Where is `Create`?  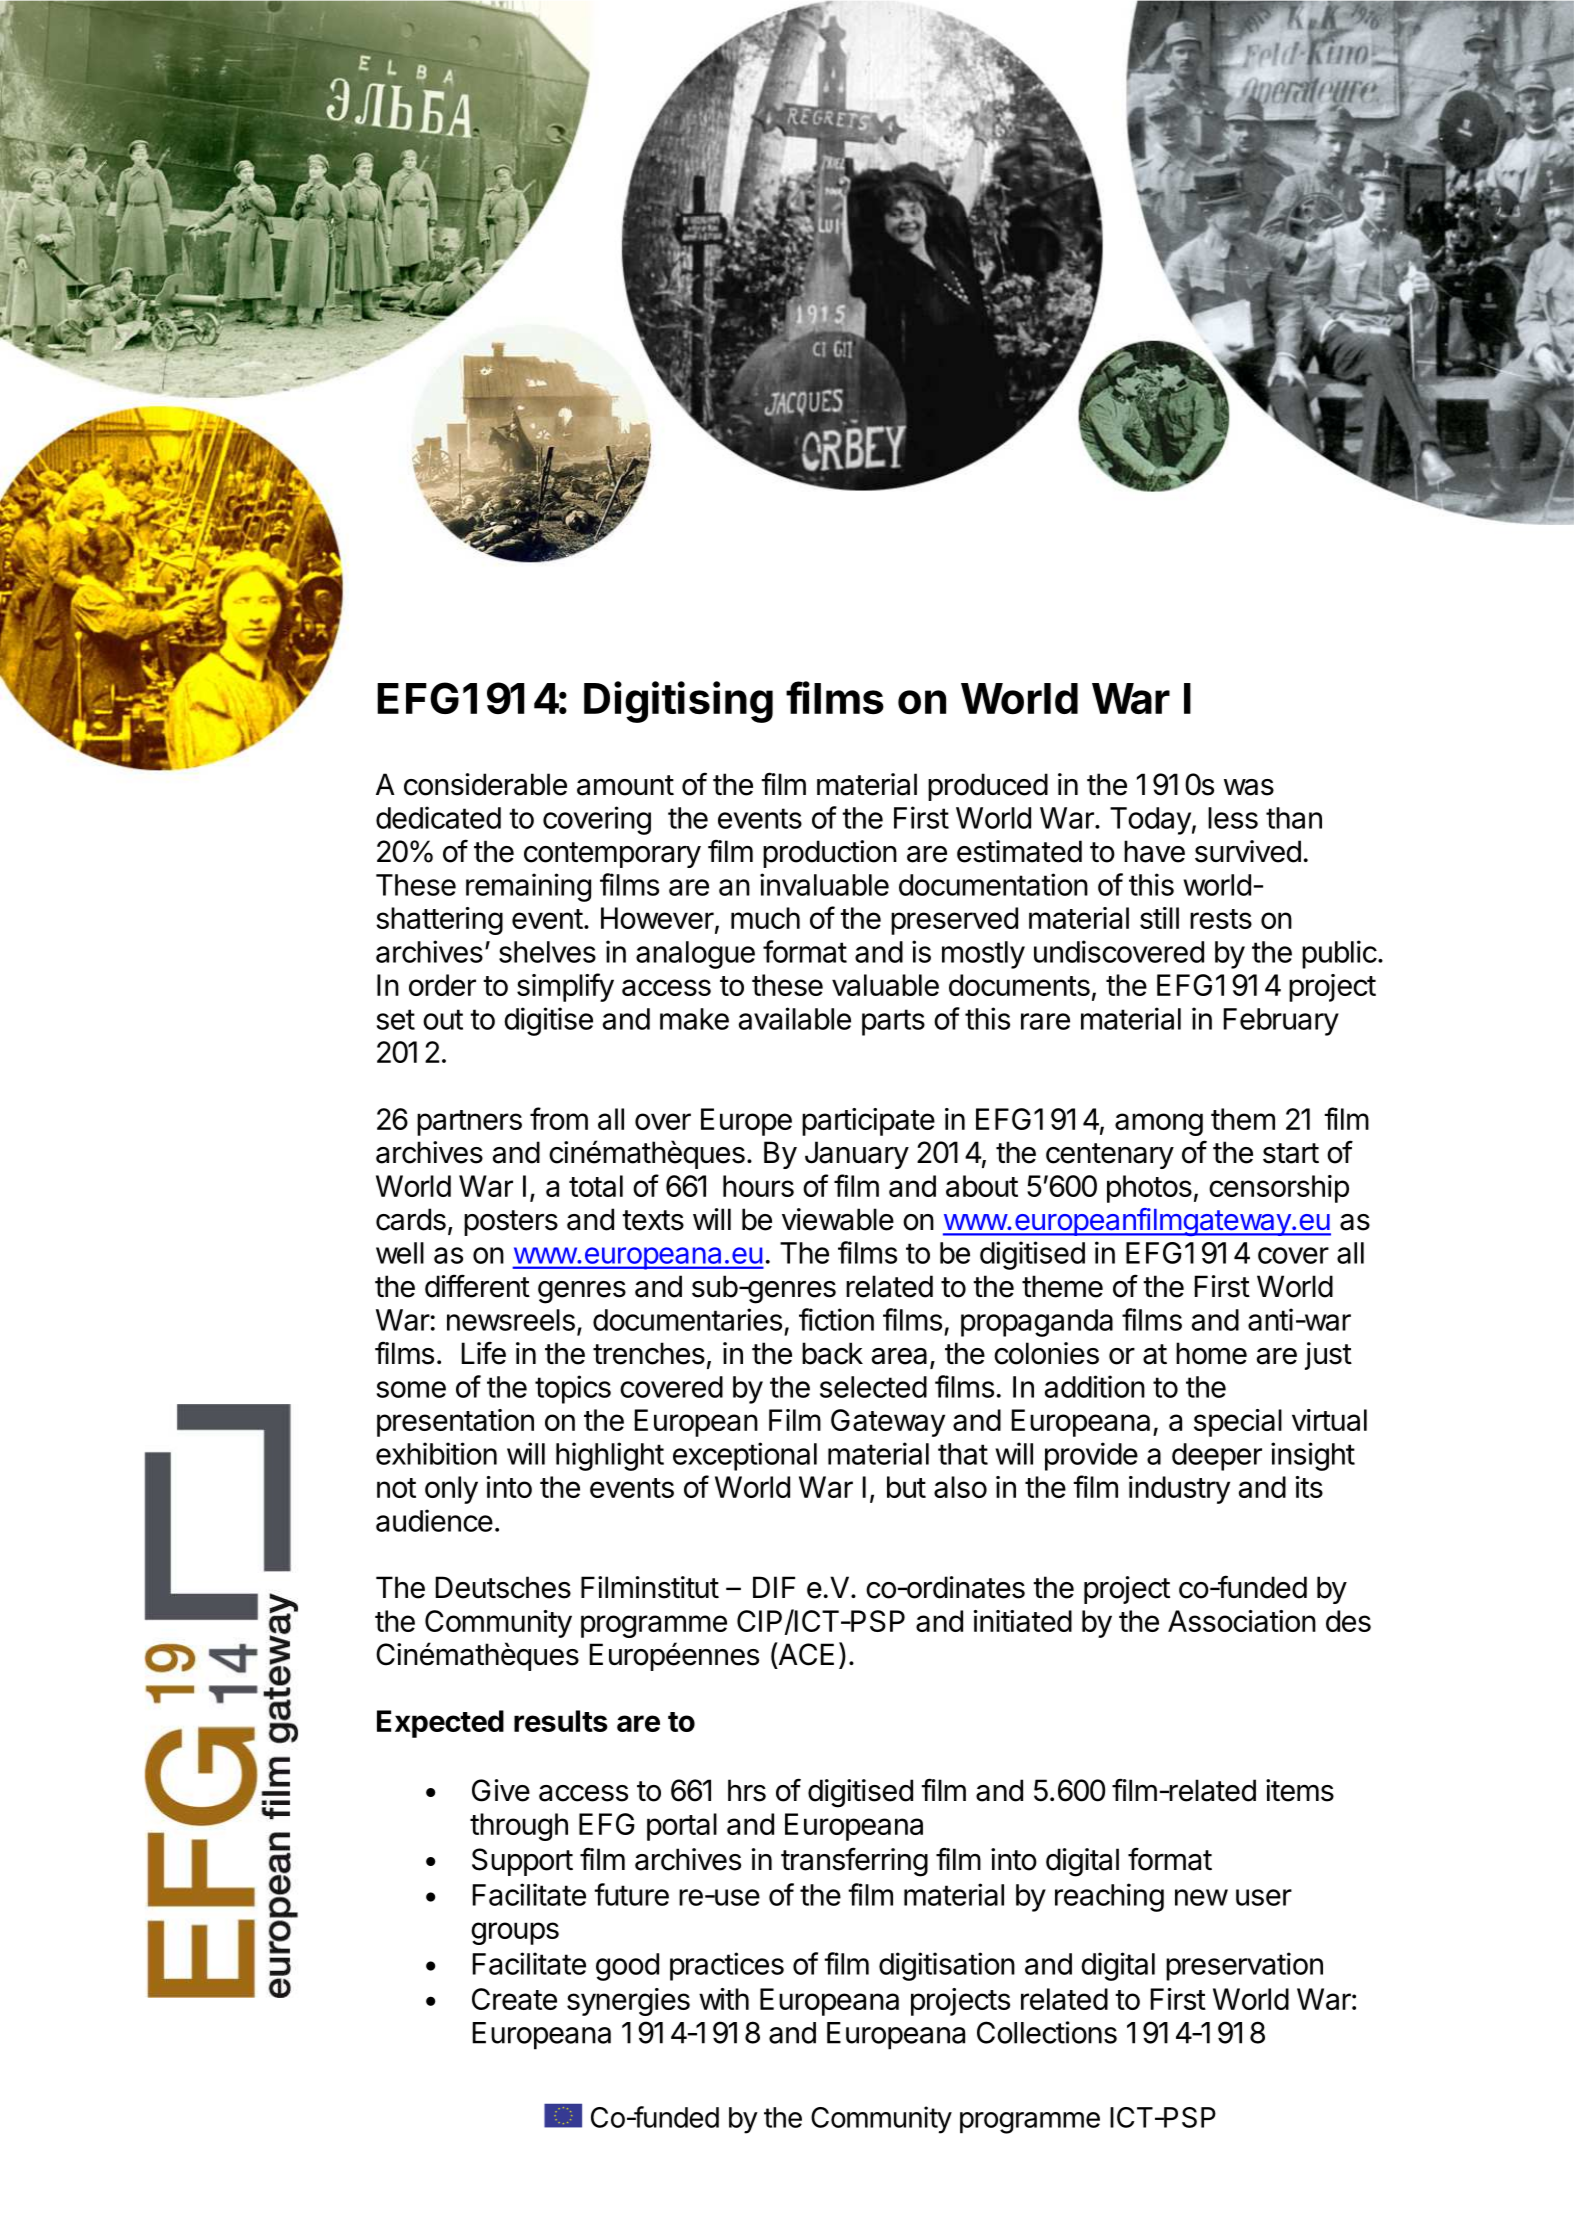 Create is located at coordinates (514, 1999).
